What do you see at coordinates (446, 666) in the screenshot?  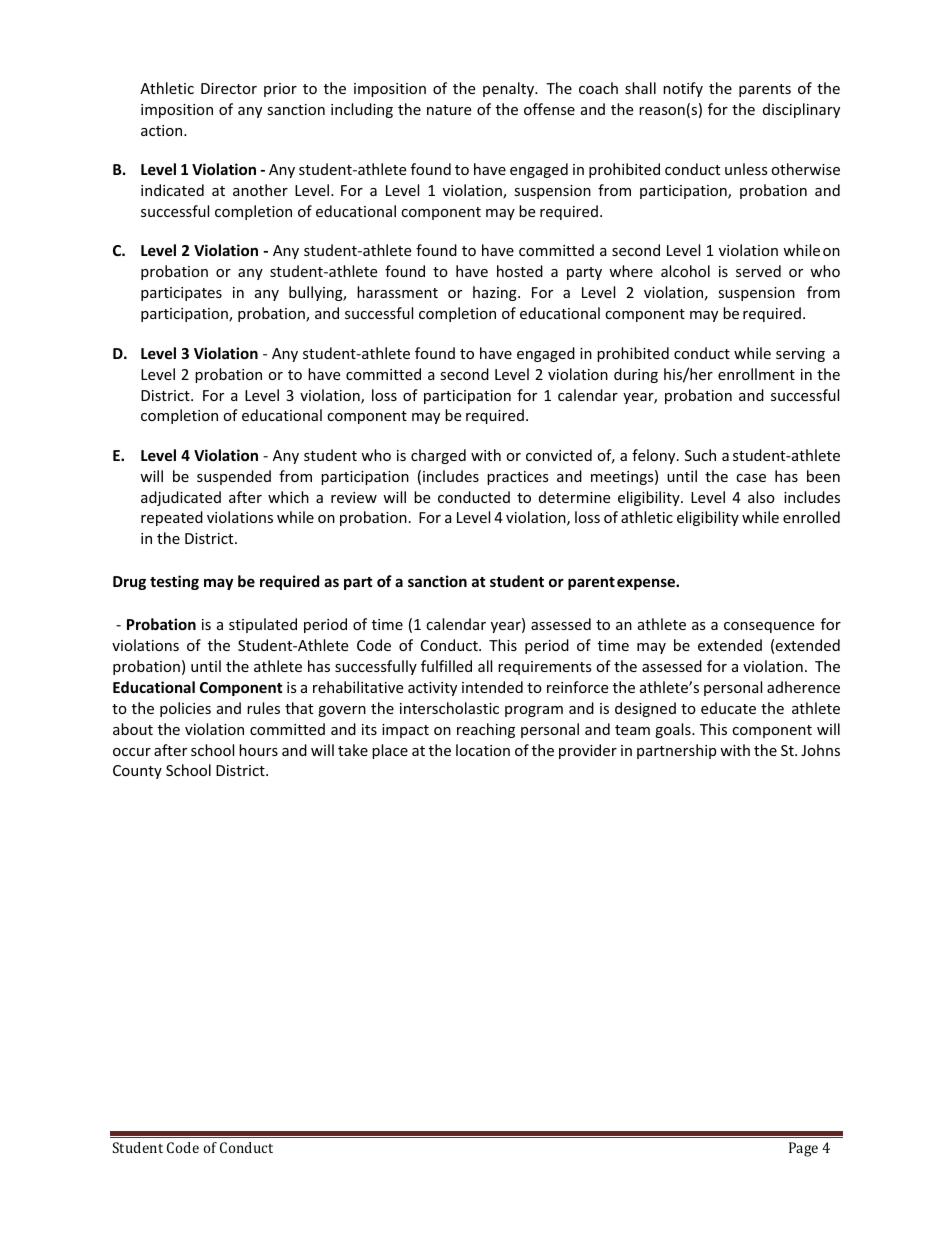 I see `fulfilled` at bounding box center [446, 666].
